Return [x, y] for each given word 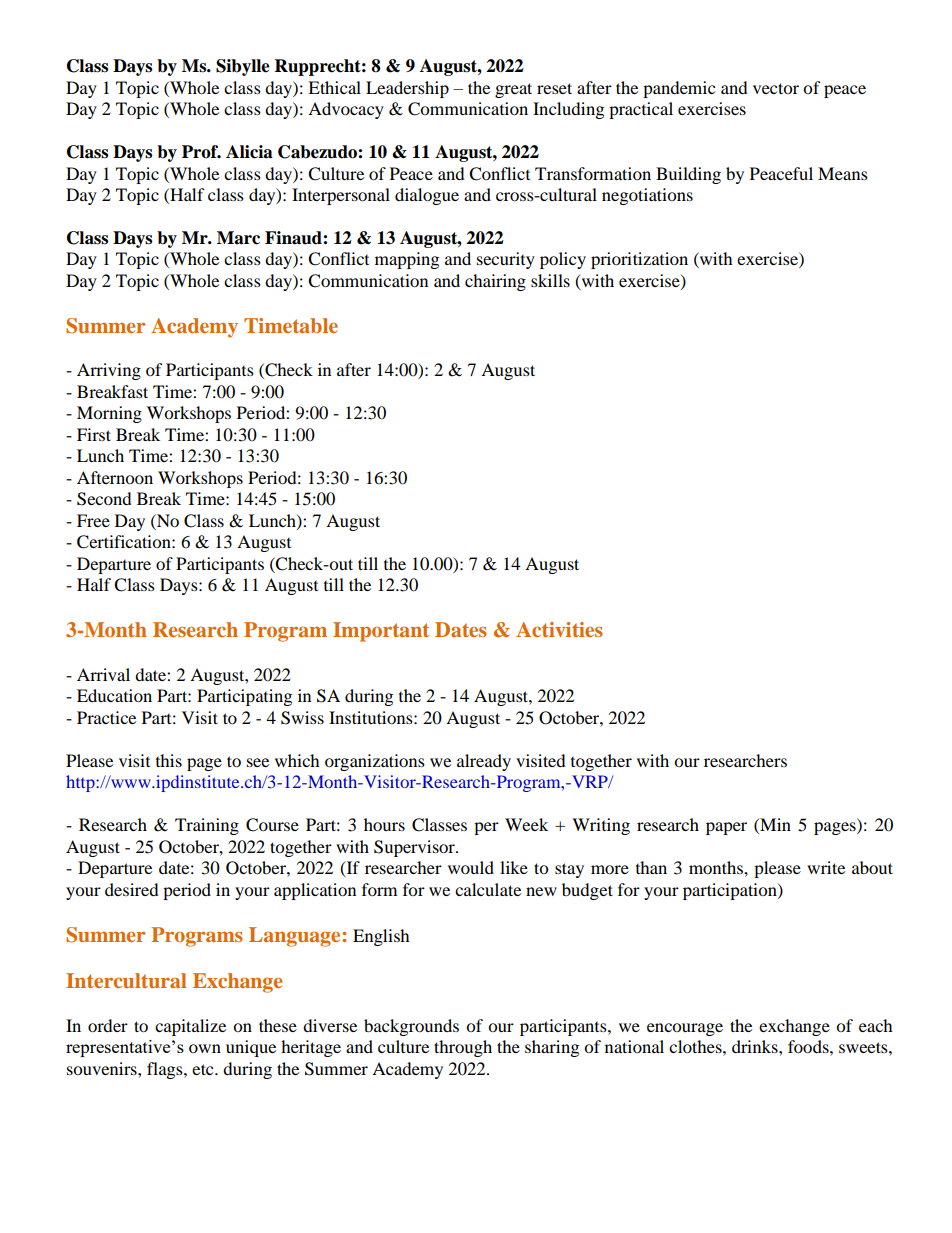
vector [776, 88]
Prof [201, 152]
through [463, 1048]
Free [93, 520]
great [513, 90]
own [205, 1048]
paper [726, 828]
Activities [559, 629]
